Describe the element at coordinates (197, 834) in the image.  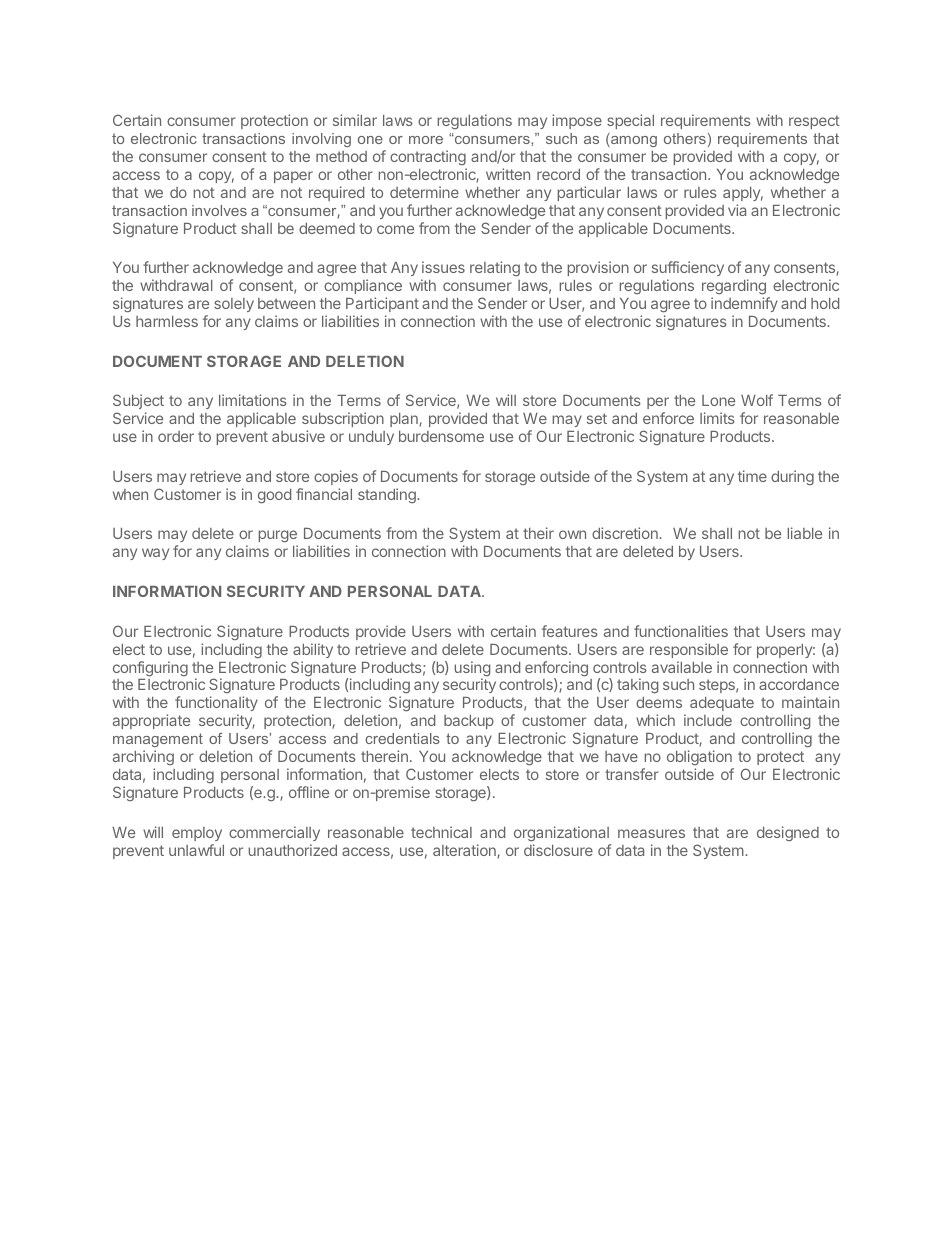
I see `employ` at that location.
